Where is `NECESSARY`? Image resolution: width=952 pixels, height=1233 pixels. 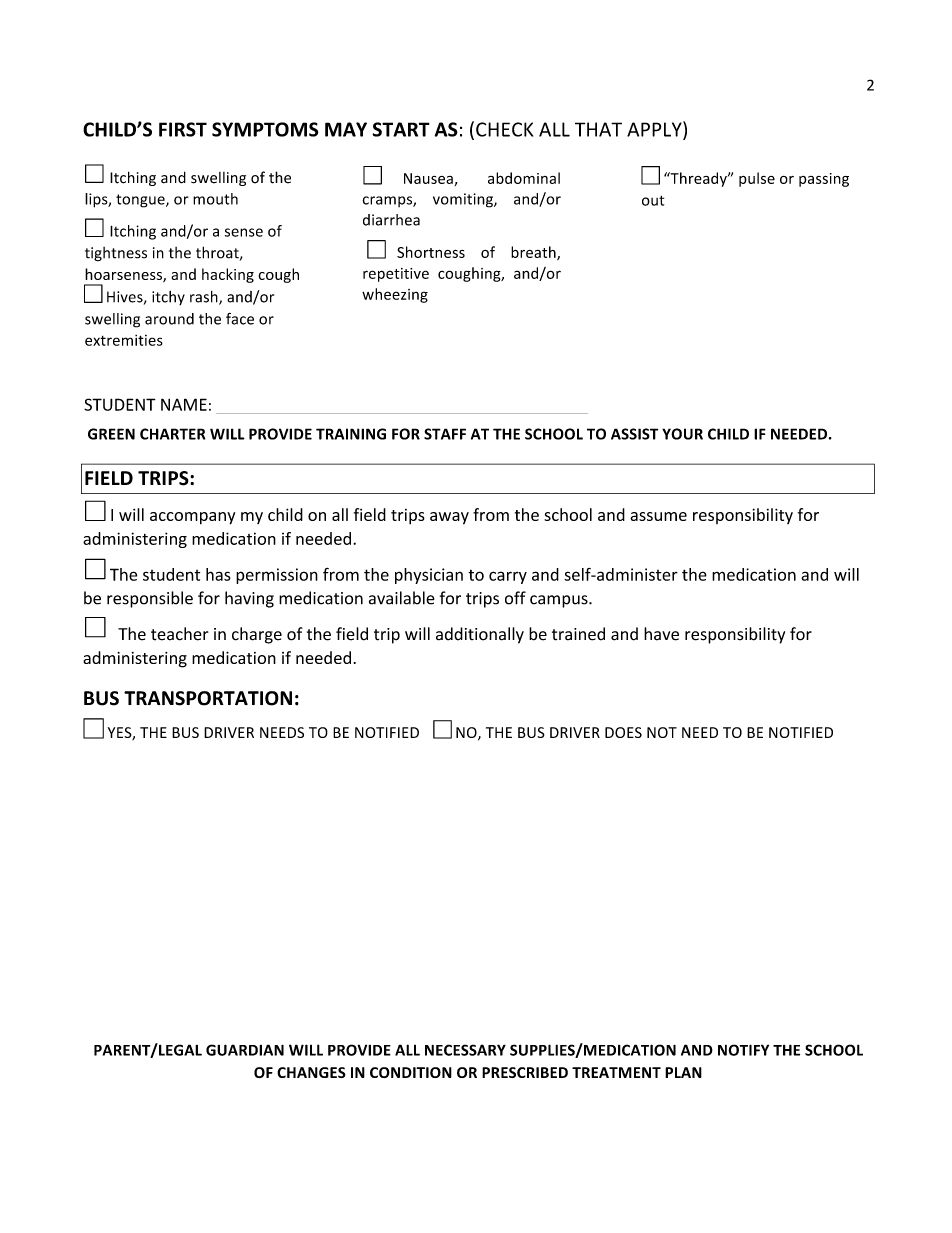 NECESSARY is located at coordinates (465, 1050).
